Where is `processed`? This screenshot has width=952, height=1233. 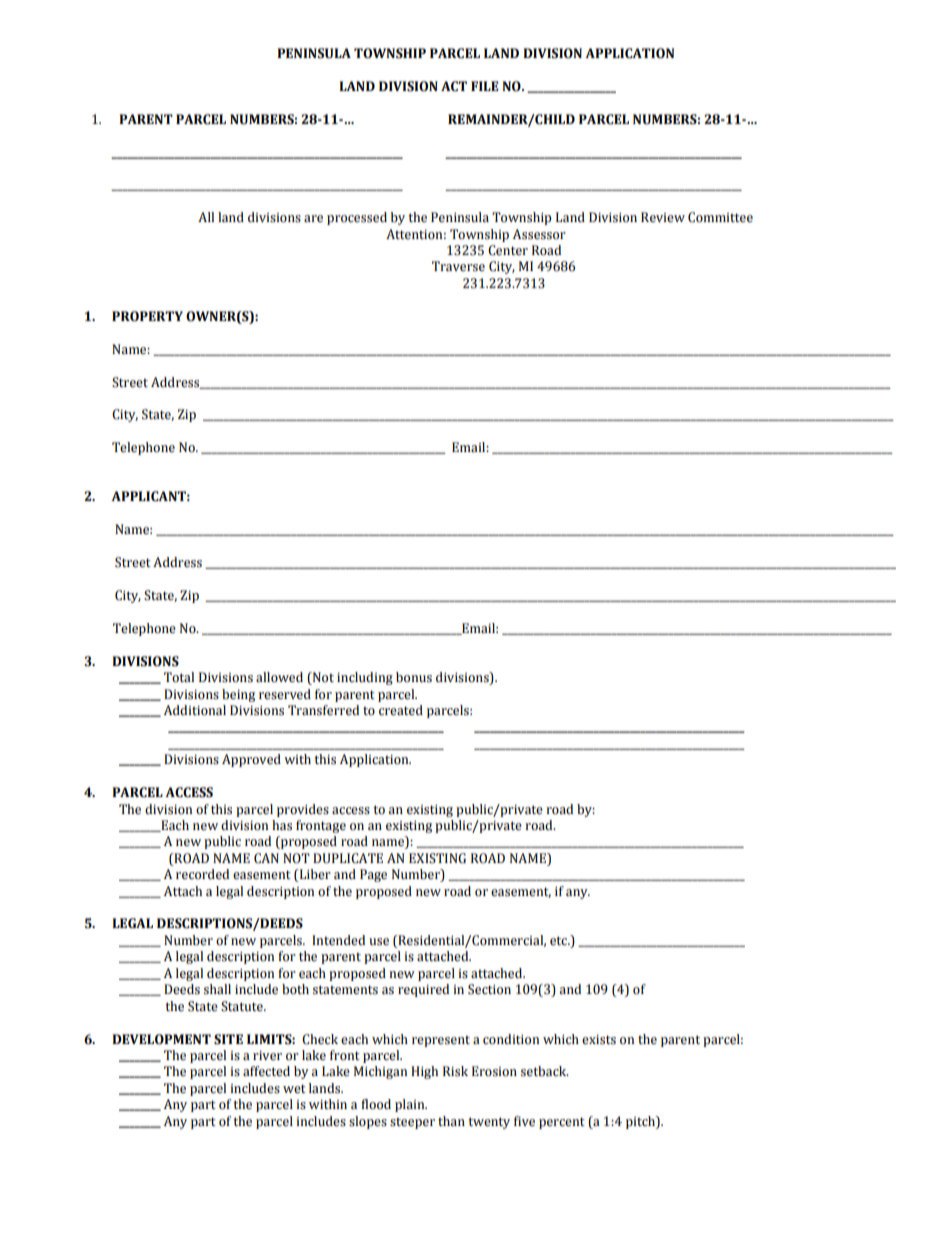
processed is located at coordinates (357, 218).
